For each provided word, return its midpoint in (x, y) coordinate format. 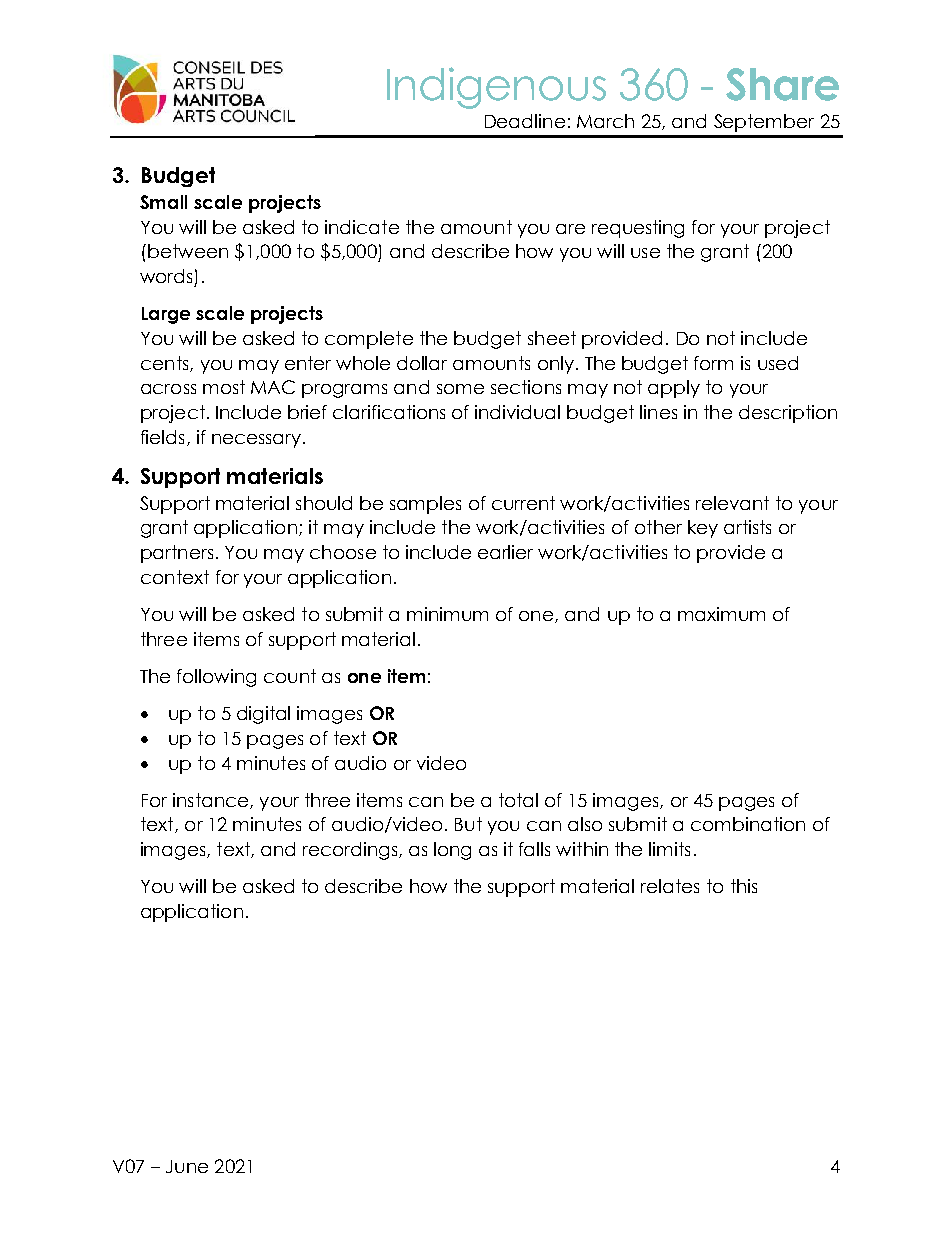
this (744, 886)
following (216, 678)
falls (534, 849)
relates (670, 886)
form (713, 363)
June (187, 1166)
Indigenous (496, 88)
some (460, 389)
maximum (721, 614)
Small (163, 202)
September (764, 123)
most (224, 387)
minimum (447, 614)
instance (212, 801)
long (452, 851)
